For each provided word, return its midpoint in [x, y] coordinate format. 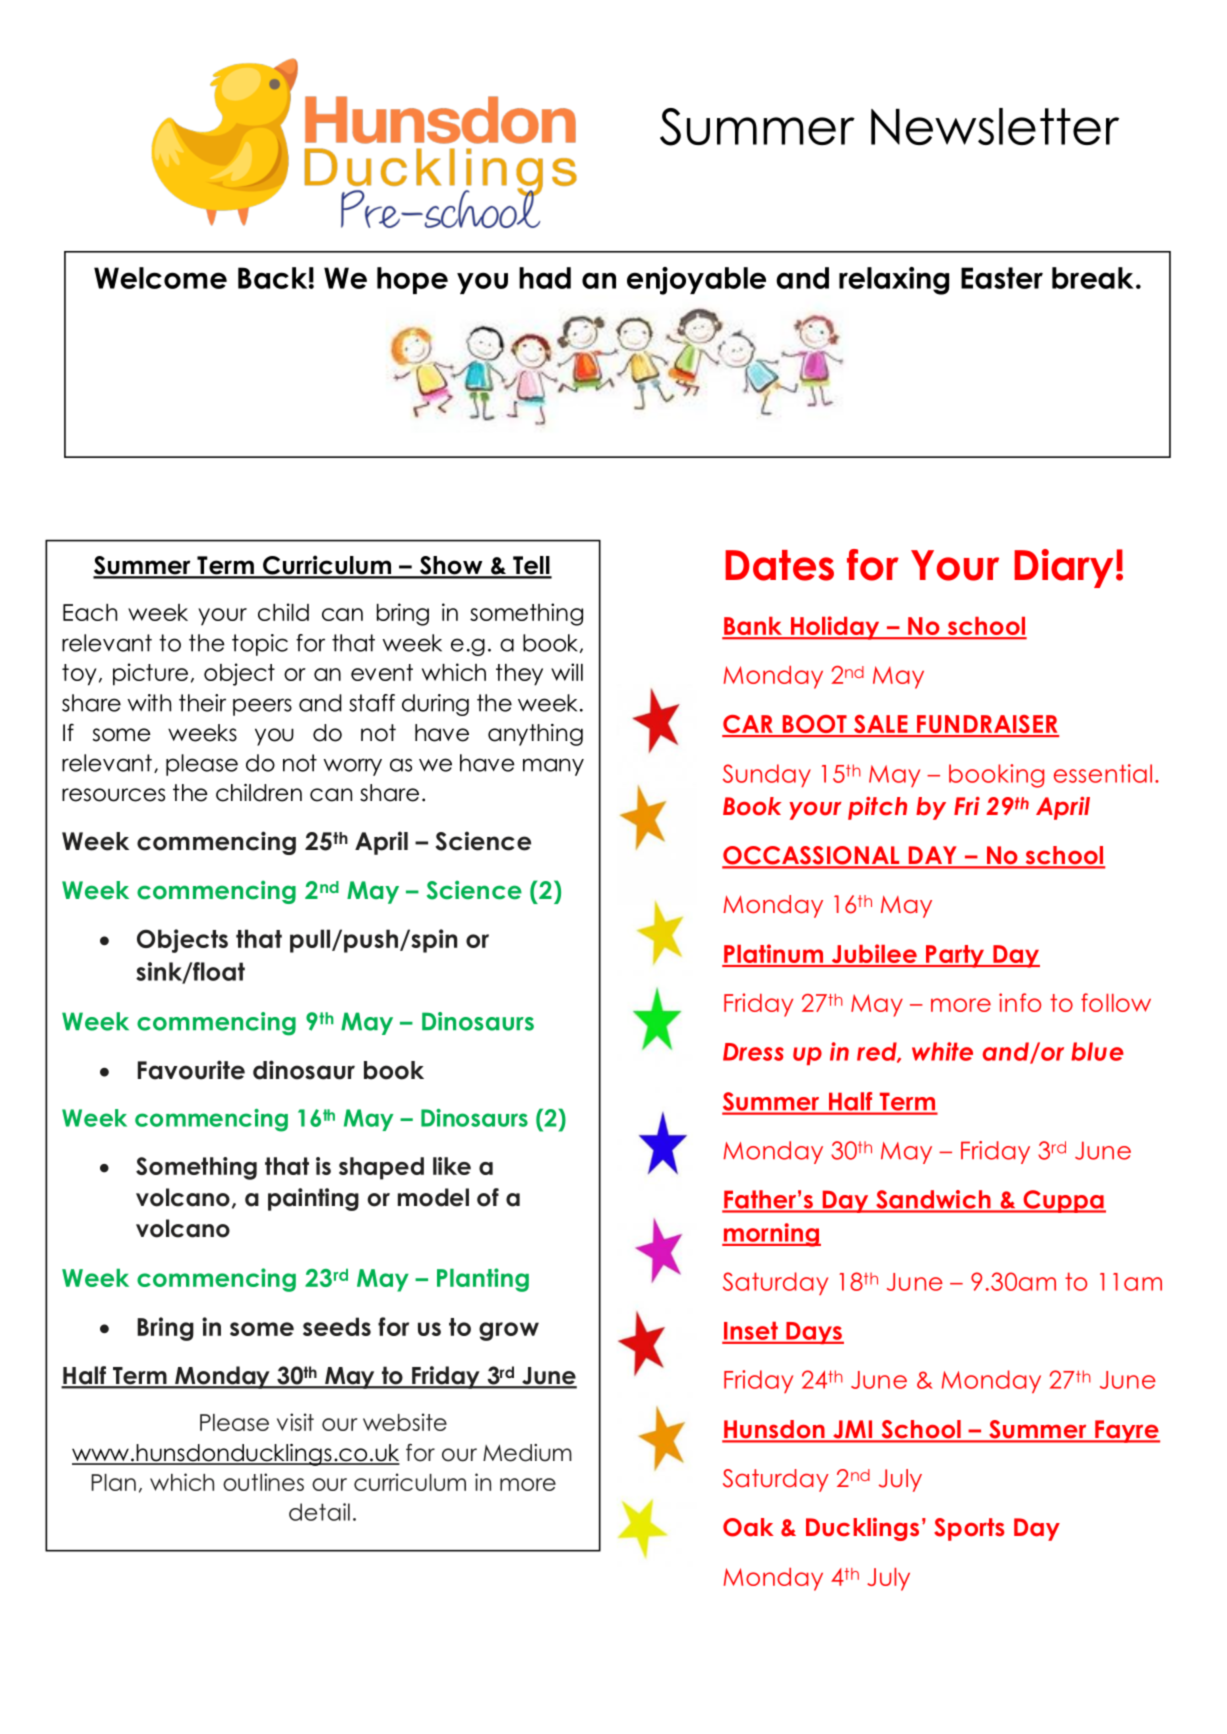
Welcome [160, 278]
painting [313, 1199]
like [452, 1166]
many [553, 767]
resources [113, 795]
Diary [1063, 568]
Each [90, 612]
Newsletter [995, 126]
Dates [779, 565]
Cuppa [1063, 1201]
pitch [877, 808]
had [545, 278]
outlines [263, 1482]
